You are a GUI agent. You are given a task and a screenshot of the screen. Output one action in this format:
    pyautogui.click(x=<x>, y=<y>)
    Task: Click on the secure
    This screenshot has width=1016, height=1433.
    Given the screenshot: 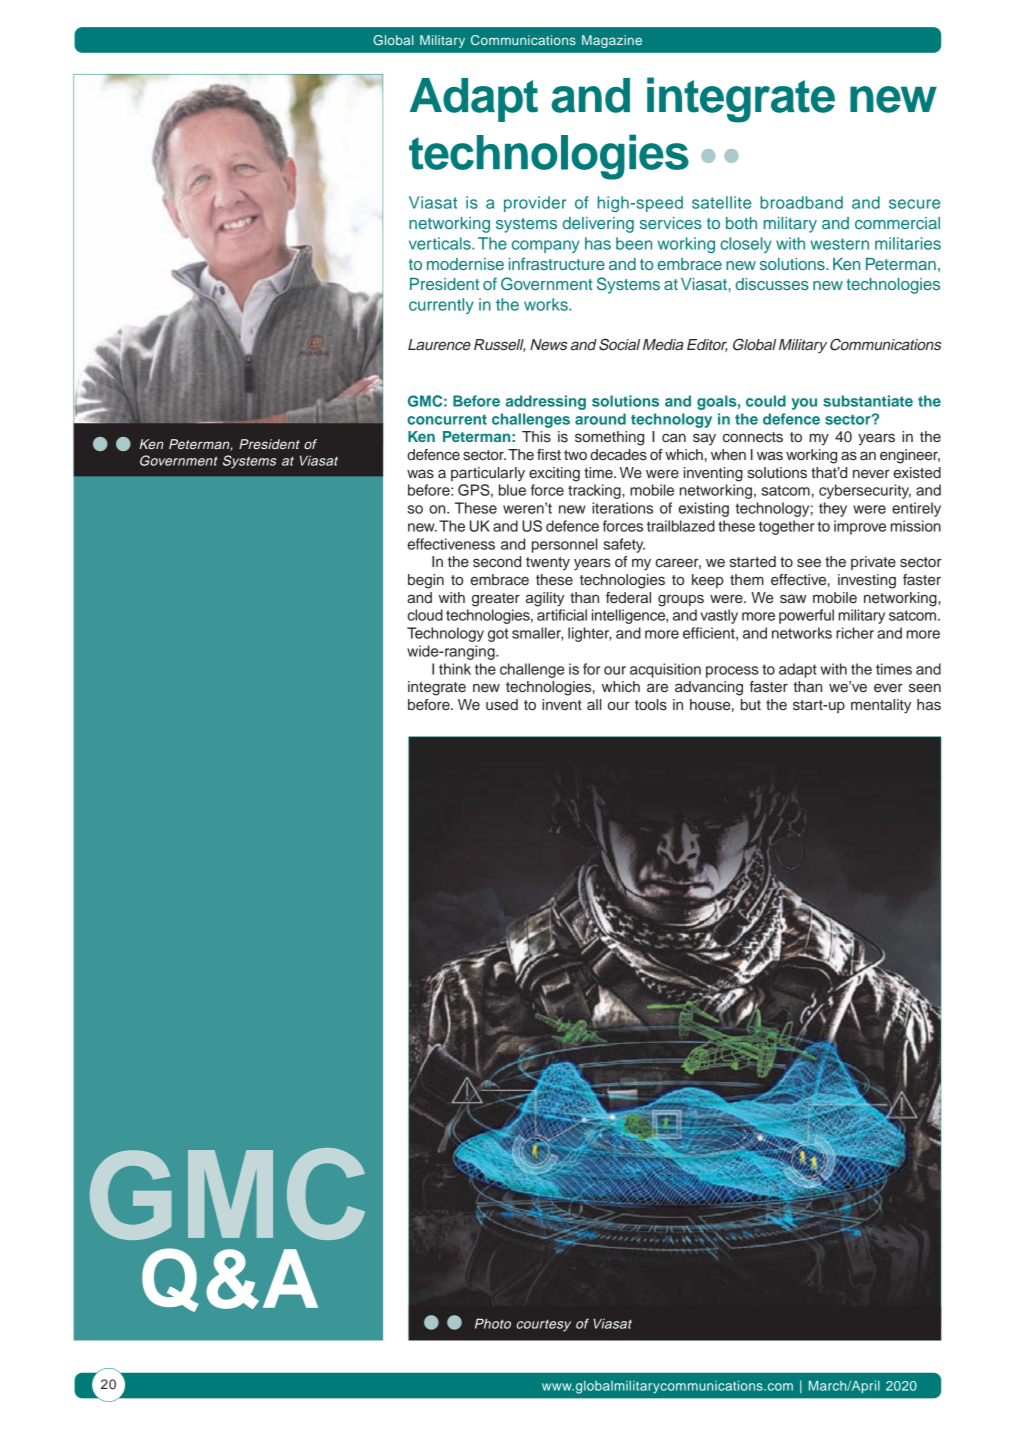 What is the action you would take?
    pyautogui.click(x=914, y=204)
